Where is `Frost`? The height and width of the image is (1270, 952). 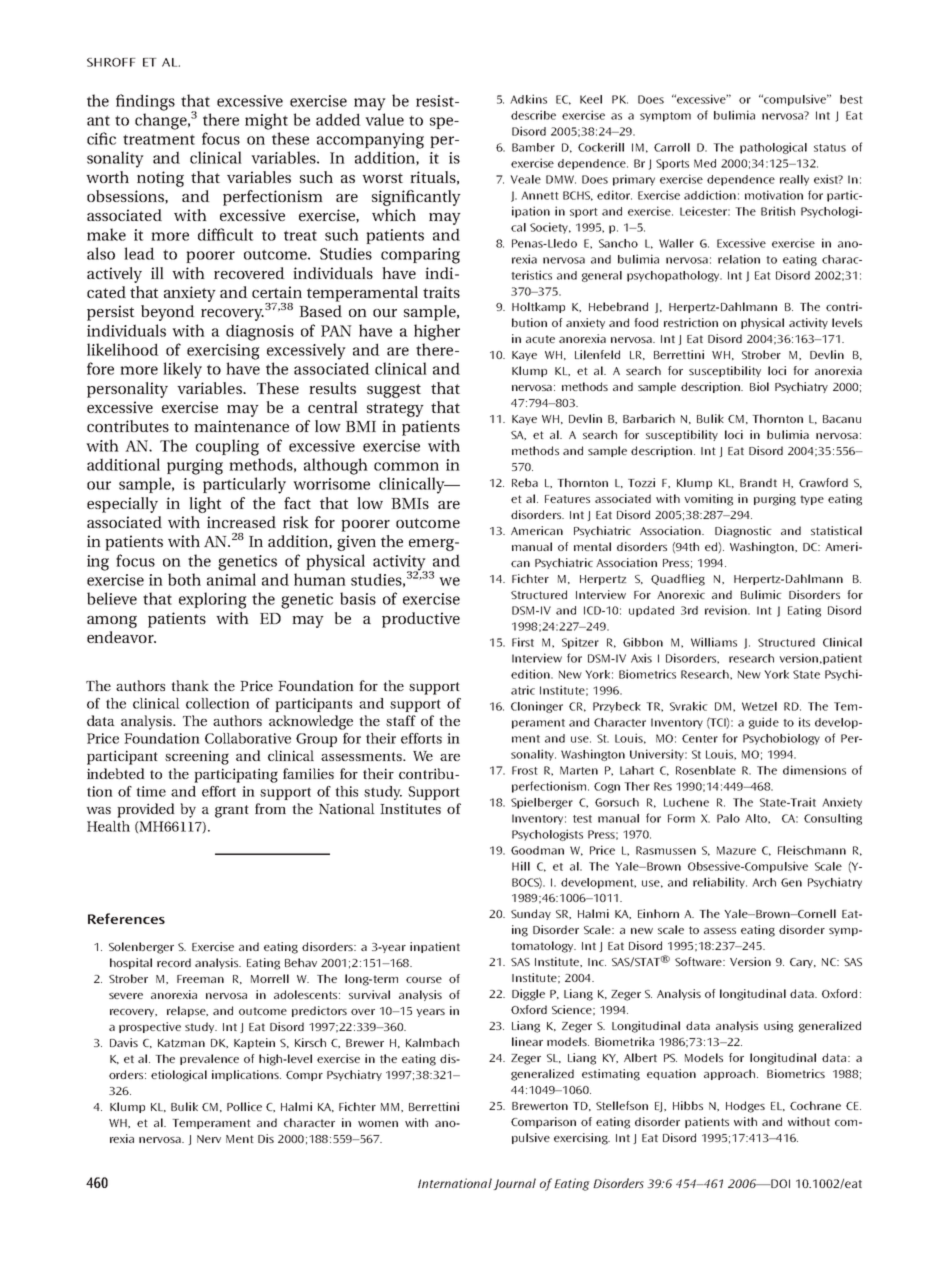
Frost is located at coordinates (525, 770).
